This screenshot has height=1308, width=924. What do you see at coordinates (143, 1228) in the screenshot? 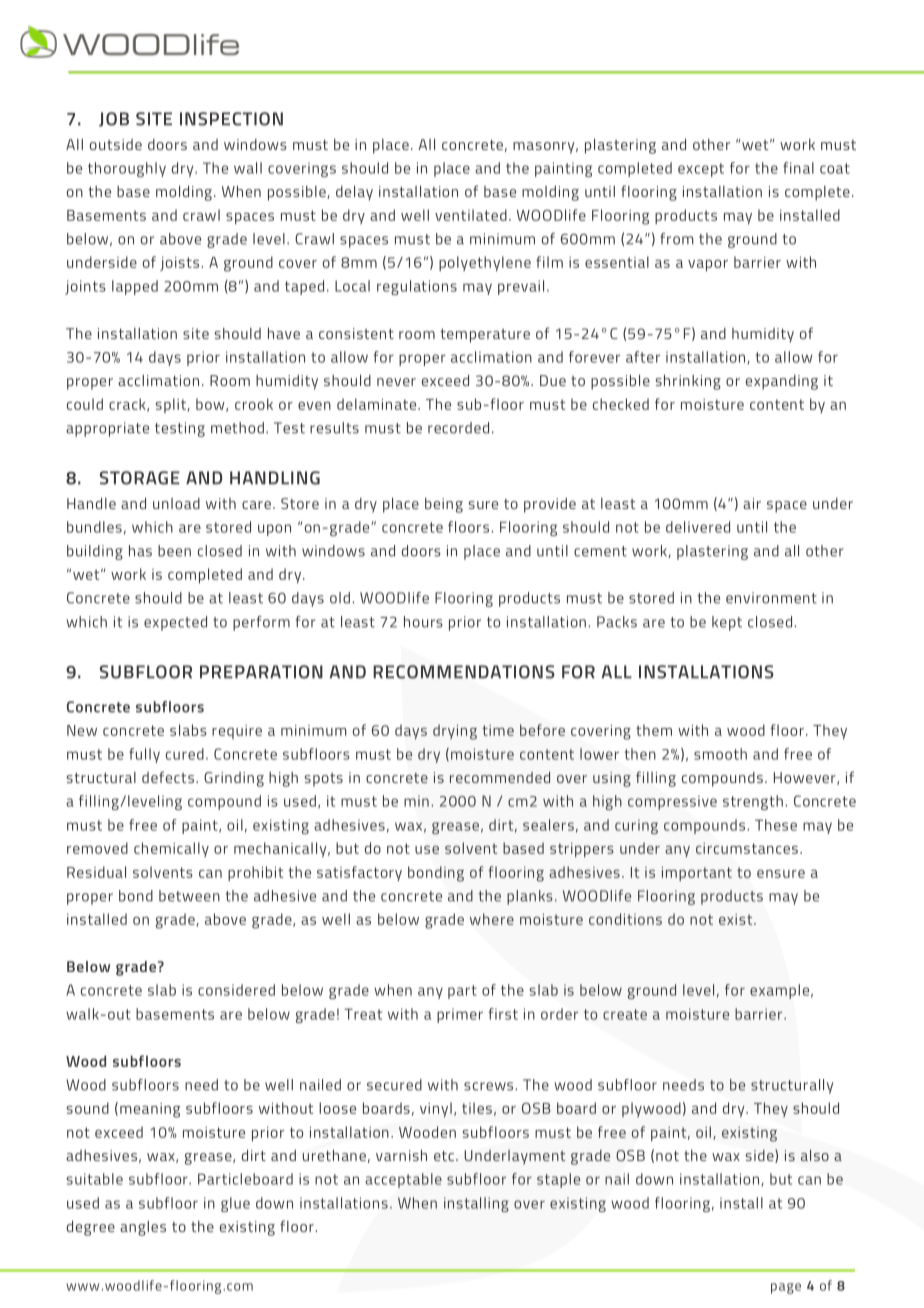
I see `angles` at bounding box center [143, 1228].
